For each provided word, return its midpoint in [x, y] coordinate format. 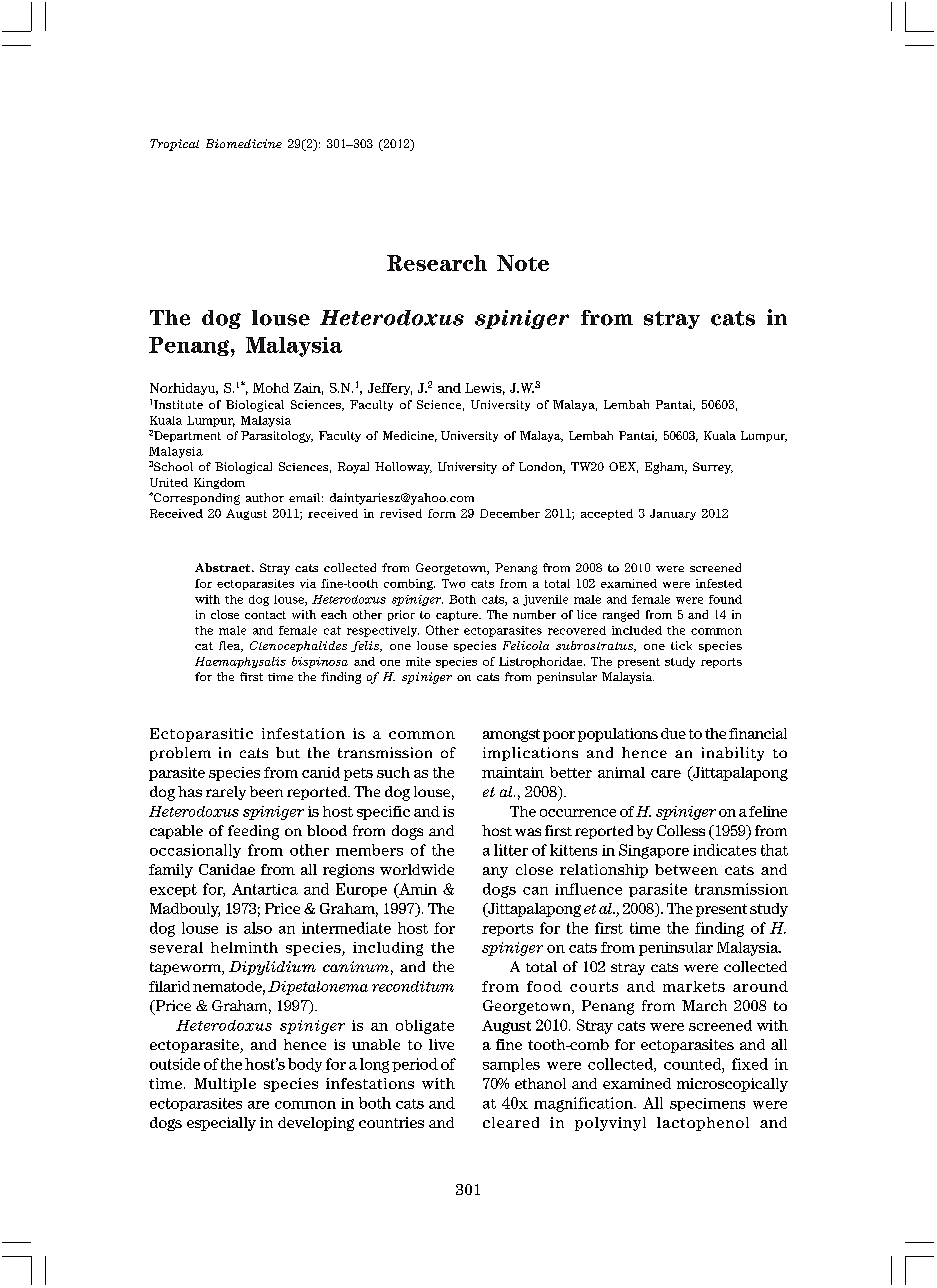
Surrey [713, 468]
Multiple [225, 1085]
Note [523, 263]
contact [265, 615]
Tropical [174, 145]
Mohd [271, 388]
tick [681, 645]
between [686, 869]
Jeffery [390, 389]
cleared [511, 1122]
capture [458, 616]
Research [437, 263]
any [495, 872]
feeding [253, 832]
